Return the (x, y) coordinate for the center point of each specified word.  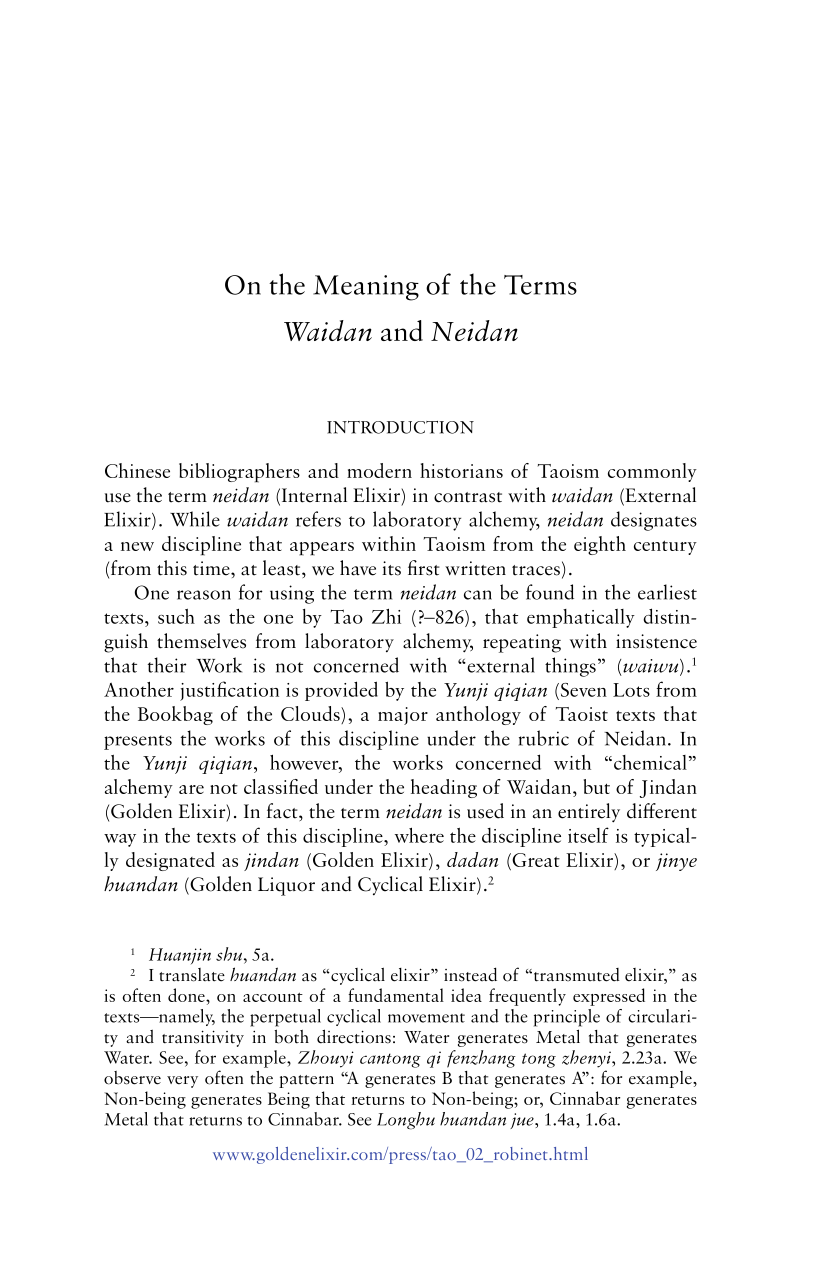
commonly (652, 472)
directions (354, 1036)
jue (523, 1121)
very (182, 1082)
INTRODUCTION (400, 427)
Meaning (366, 288)
